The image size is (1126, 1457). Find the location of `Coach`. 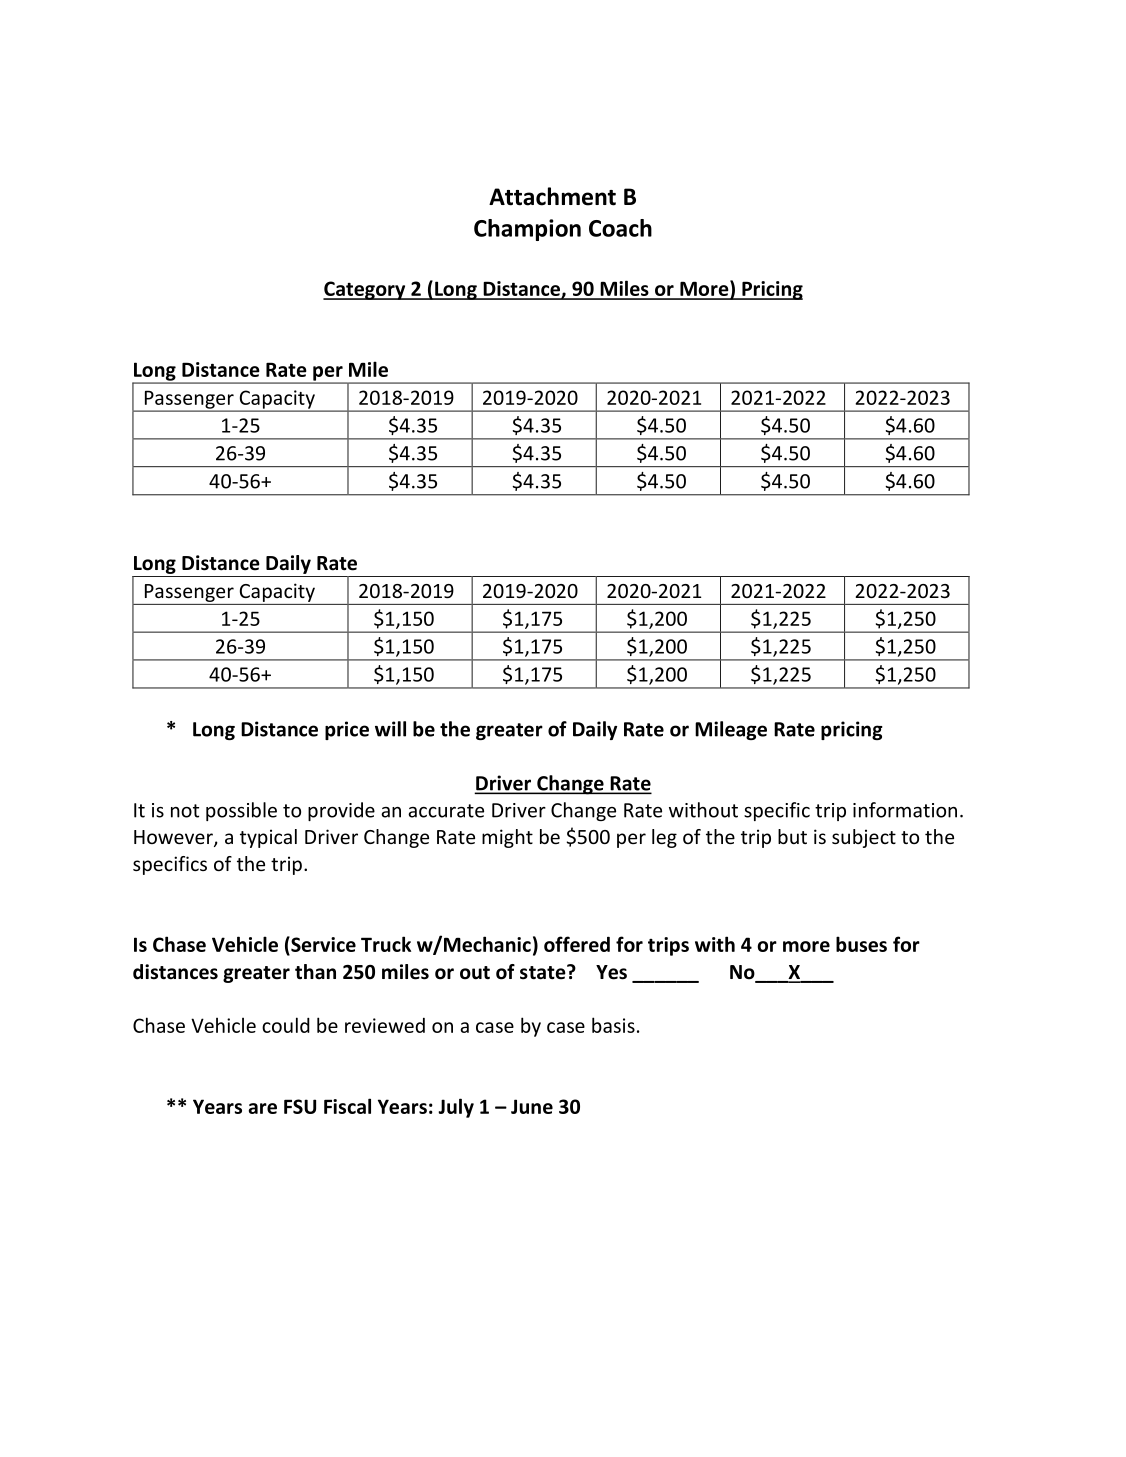

Coach is located at coordinates (620, 228).
